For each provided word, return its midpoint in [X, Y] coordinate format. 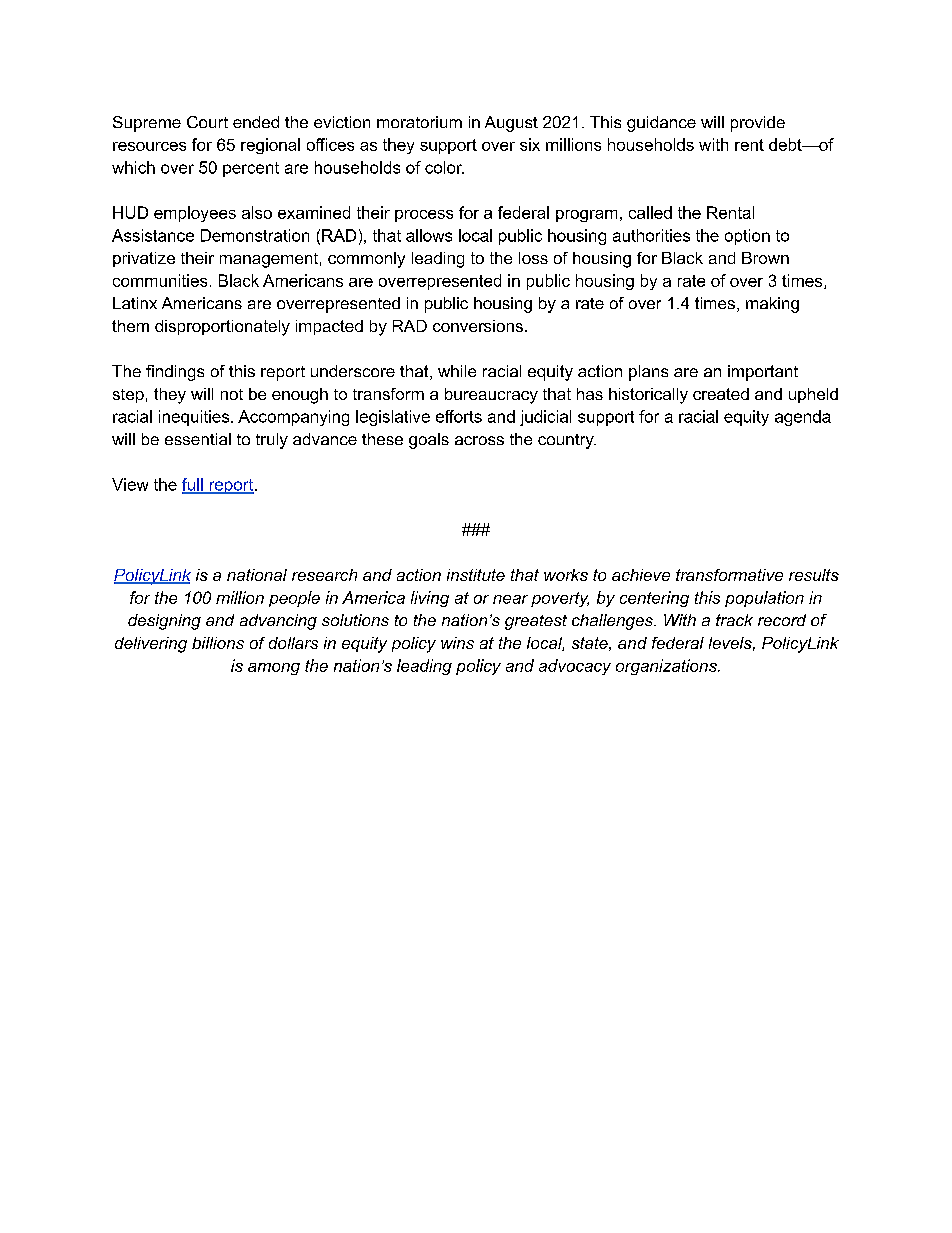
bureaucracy [491, 396]
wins [457, 643]
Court [207, 122]
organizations [667, 667]
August [511, 124]
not [232, 394]
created [721, 394]
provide [758, 124]
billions [218, 643]
